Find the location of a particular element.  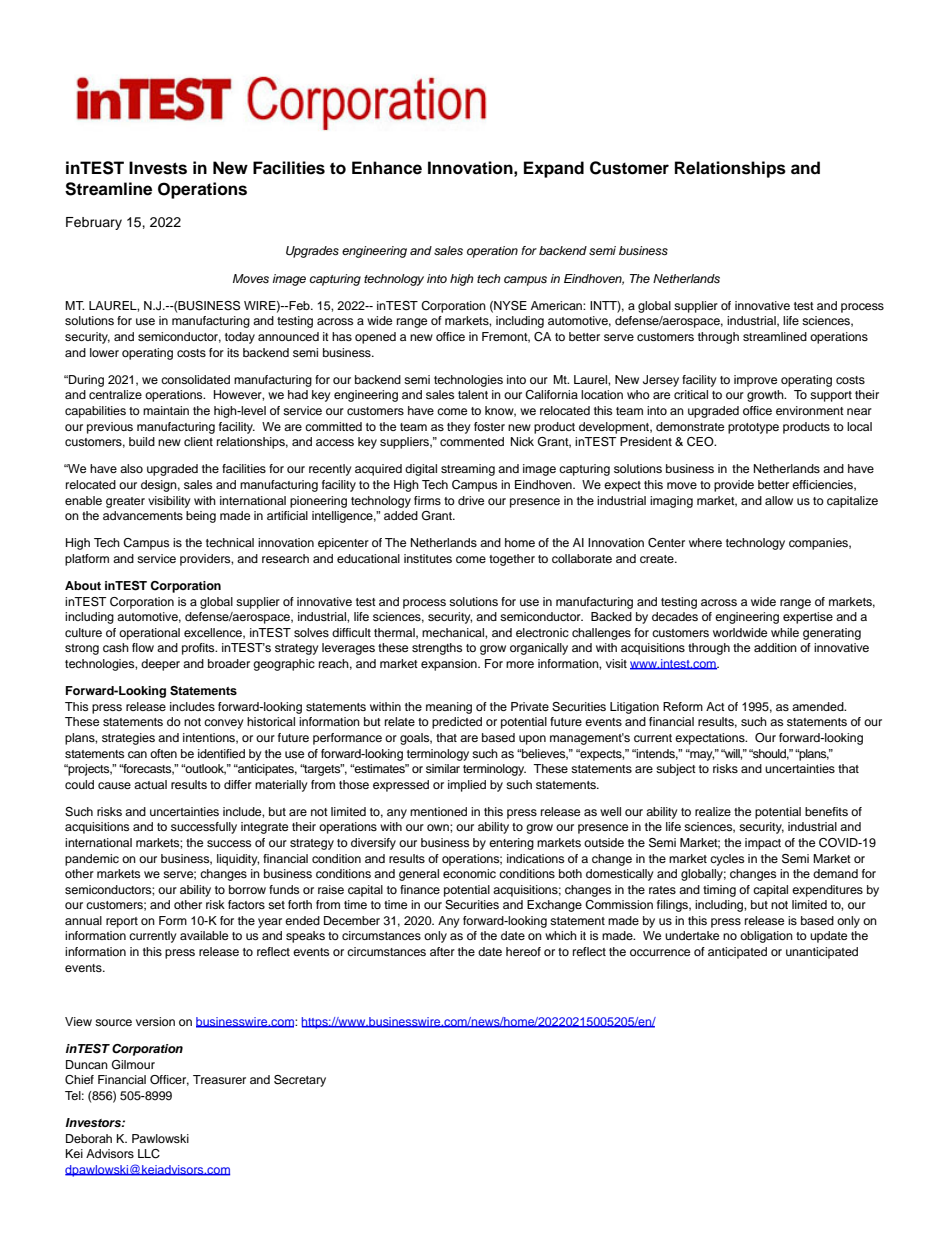

Enhance is located at coordinates (387, 168).
